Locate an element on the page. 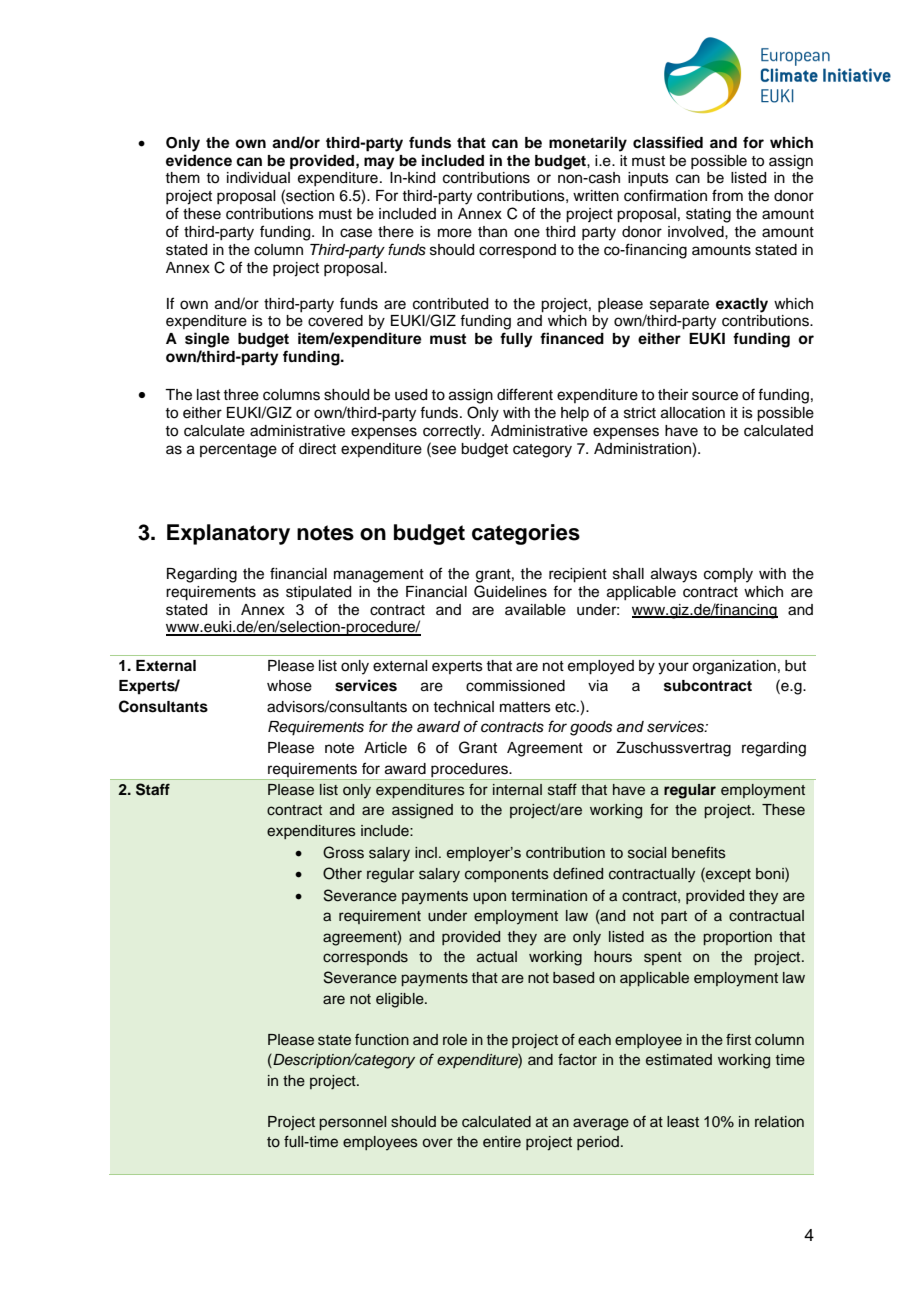 This image has width=924, height=1308. source is located at coordinates (715, 396).
